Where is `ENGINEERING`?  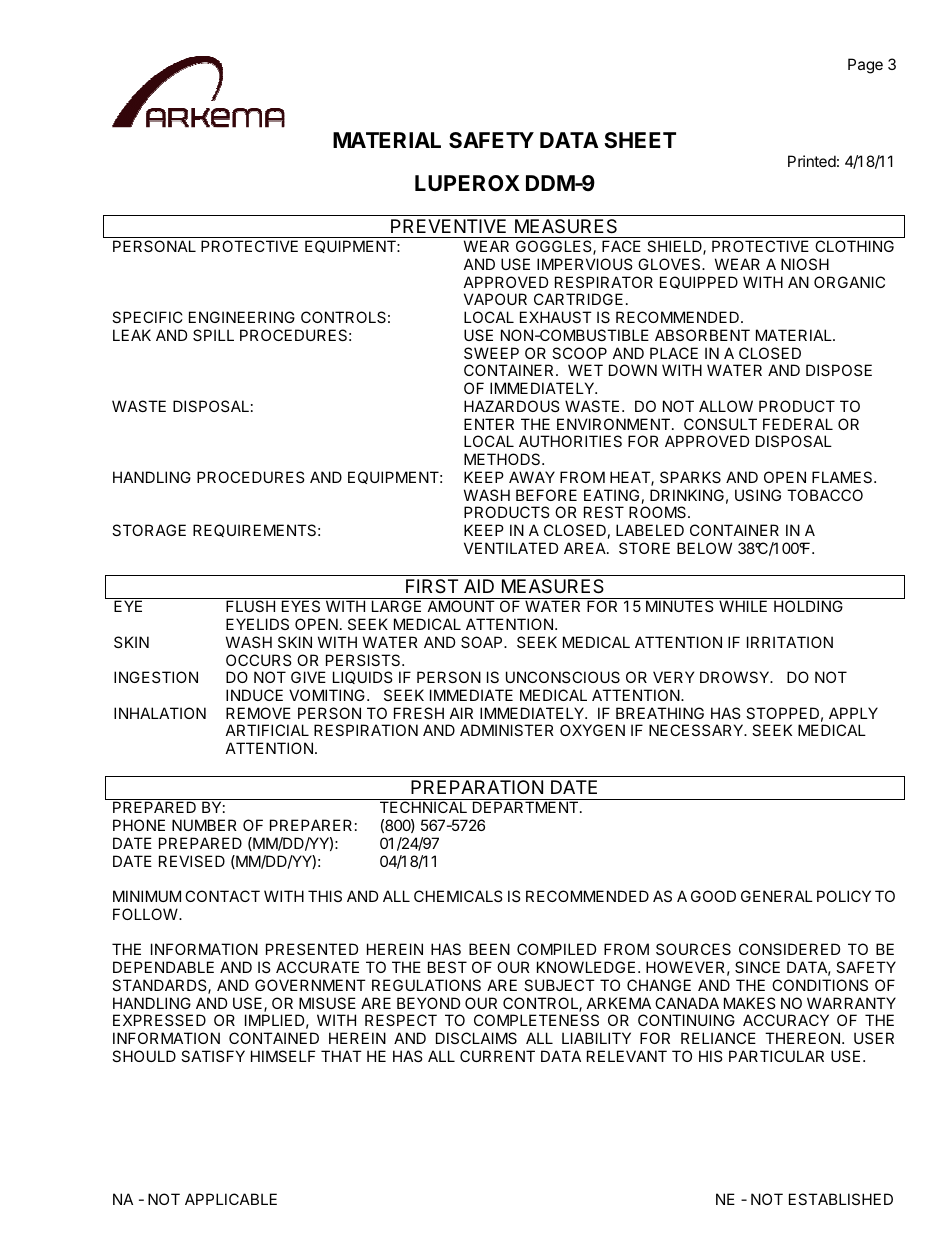
ENGINEERING is located at coordinates (242, 317).
